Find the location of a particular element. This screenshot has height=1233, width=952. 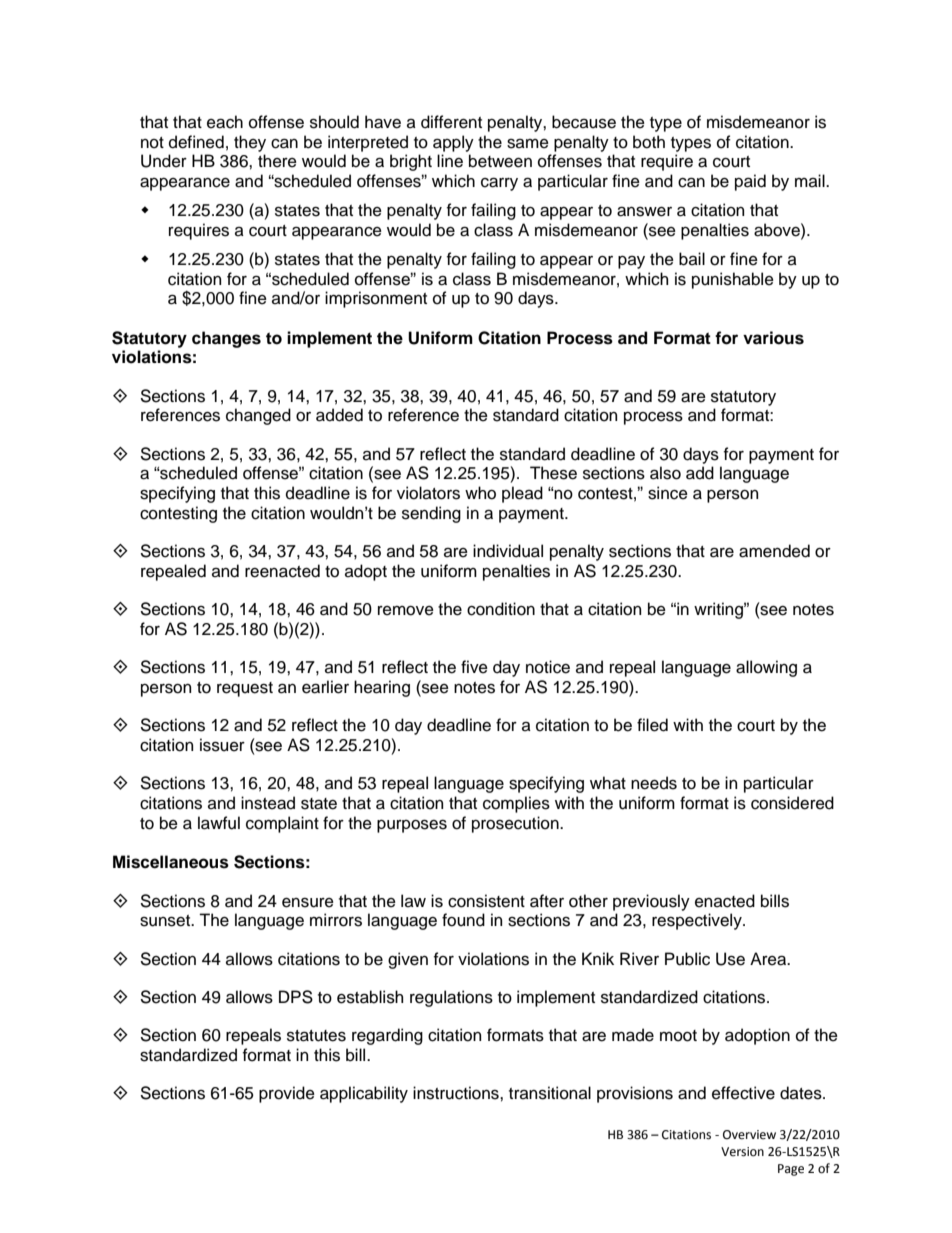

paid is located at coordinates (750, 182).
